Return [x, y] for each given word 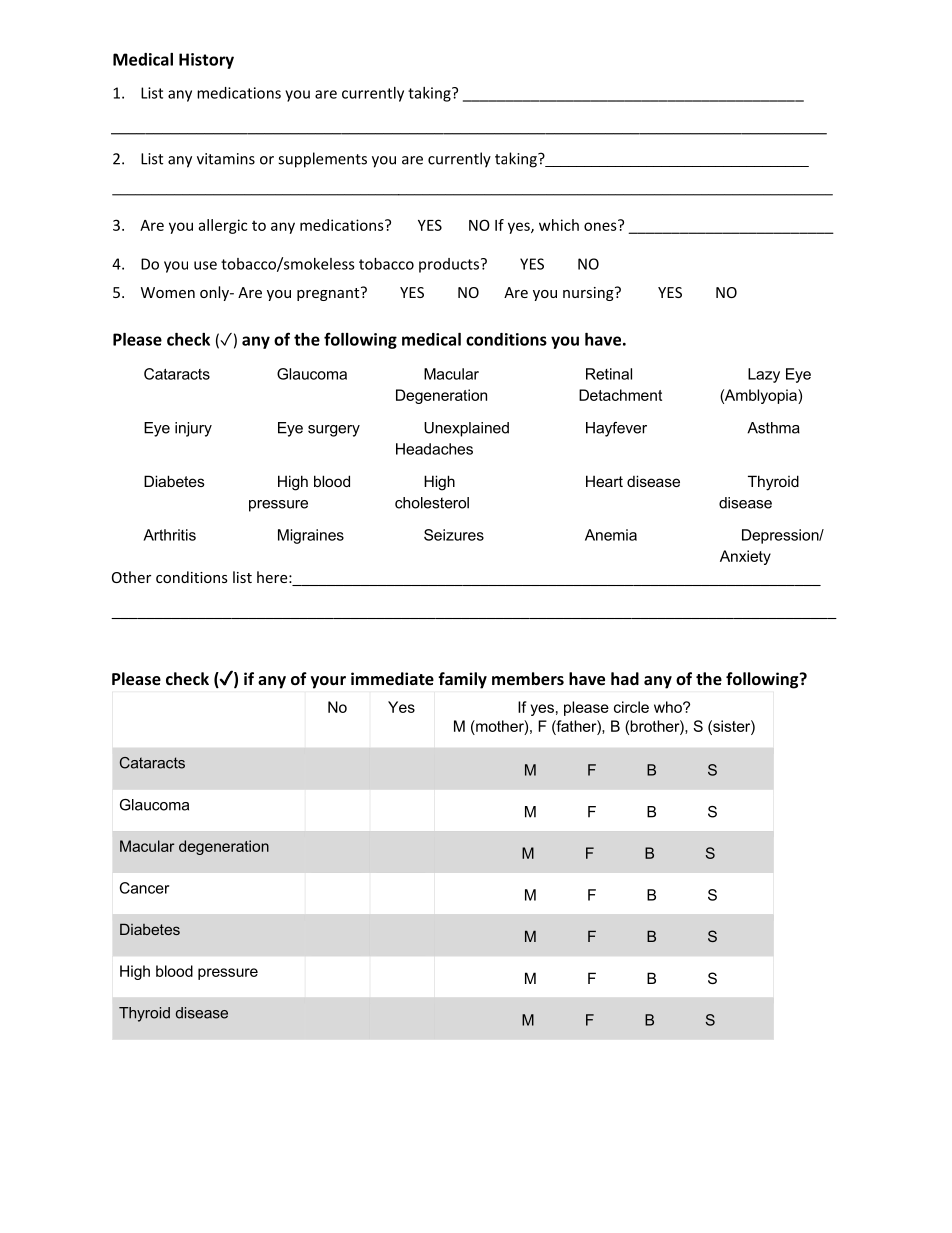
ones [601, 225]
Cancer [144, 888]
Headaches [434, 449]
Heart [604, 481]
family [462, 680]
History [206, 61]
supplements [322, 160]
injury [193, 429]
